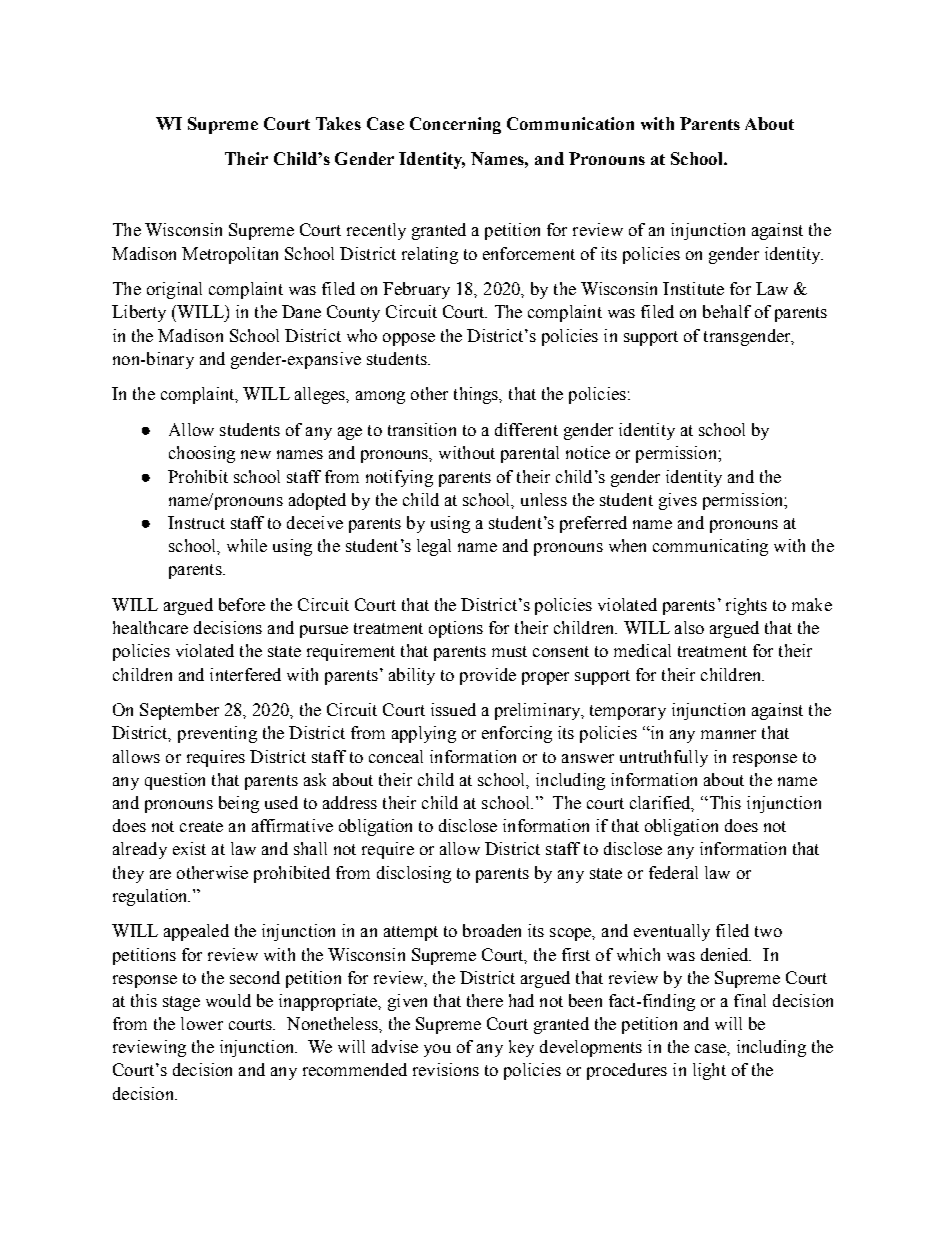 The width and height of the screenshot is (952, 1233). Describe the element at coordinates (338, 123) in the screenshot. I see `Takes` at that location.
